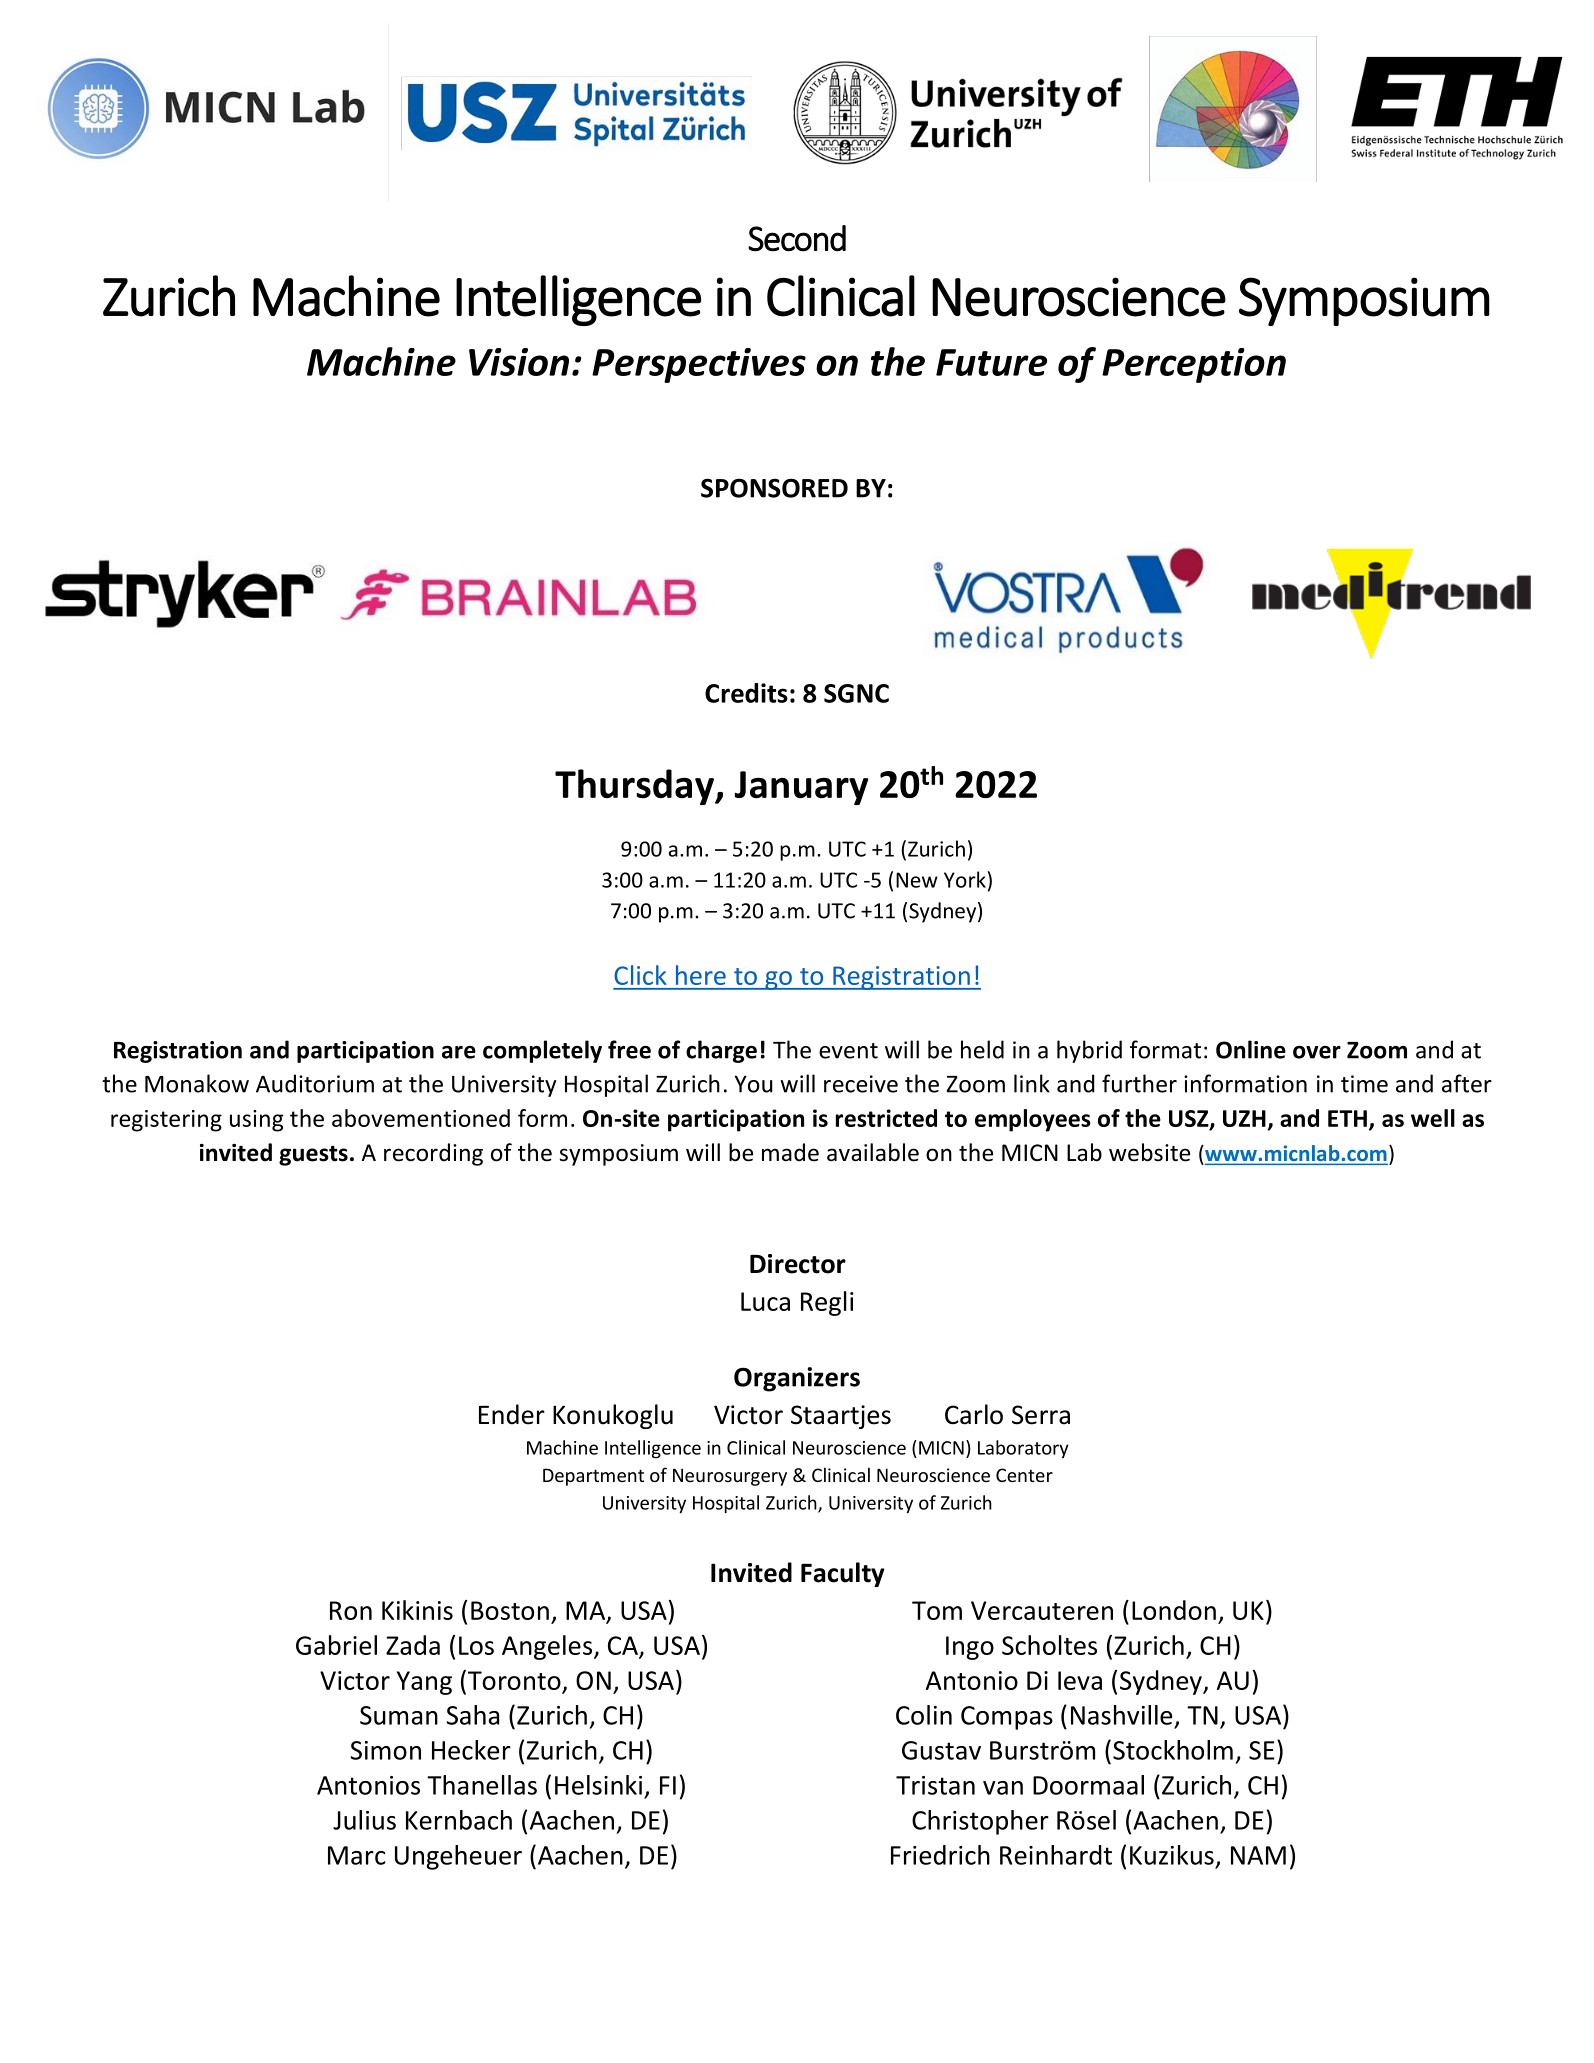  Describe the element at coordinates (965, 879) in the screenshot. I see `York` at that location.
